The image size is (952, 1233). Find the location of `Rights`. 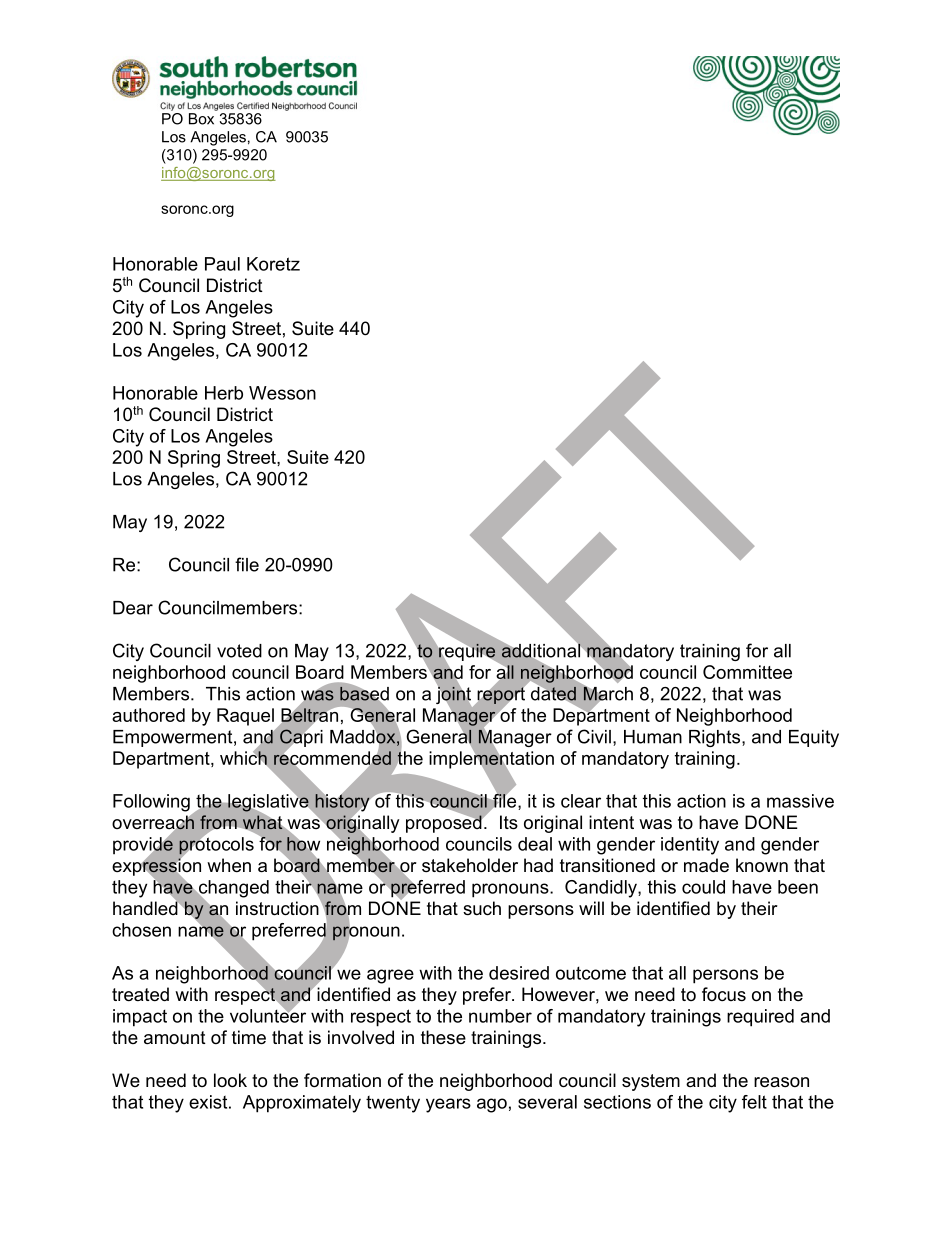

Rights is located at coordinates (716, 738).
